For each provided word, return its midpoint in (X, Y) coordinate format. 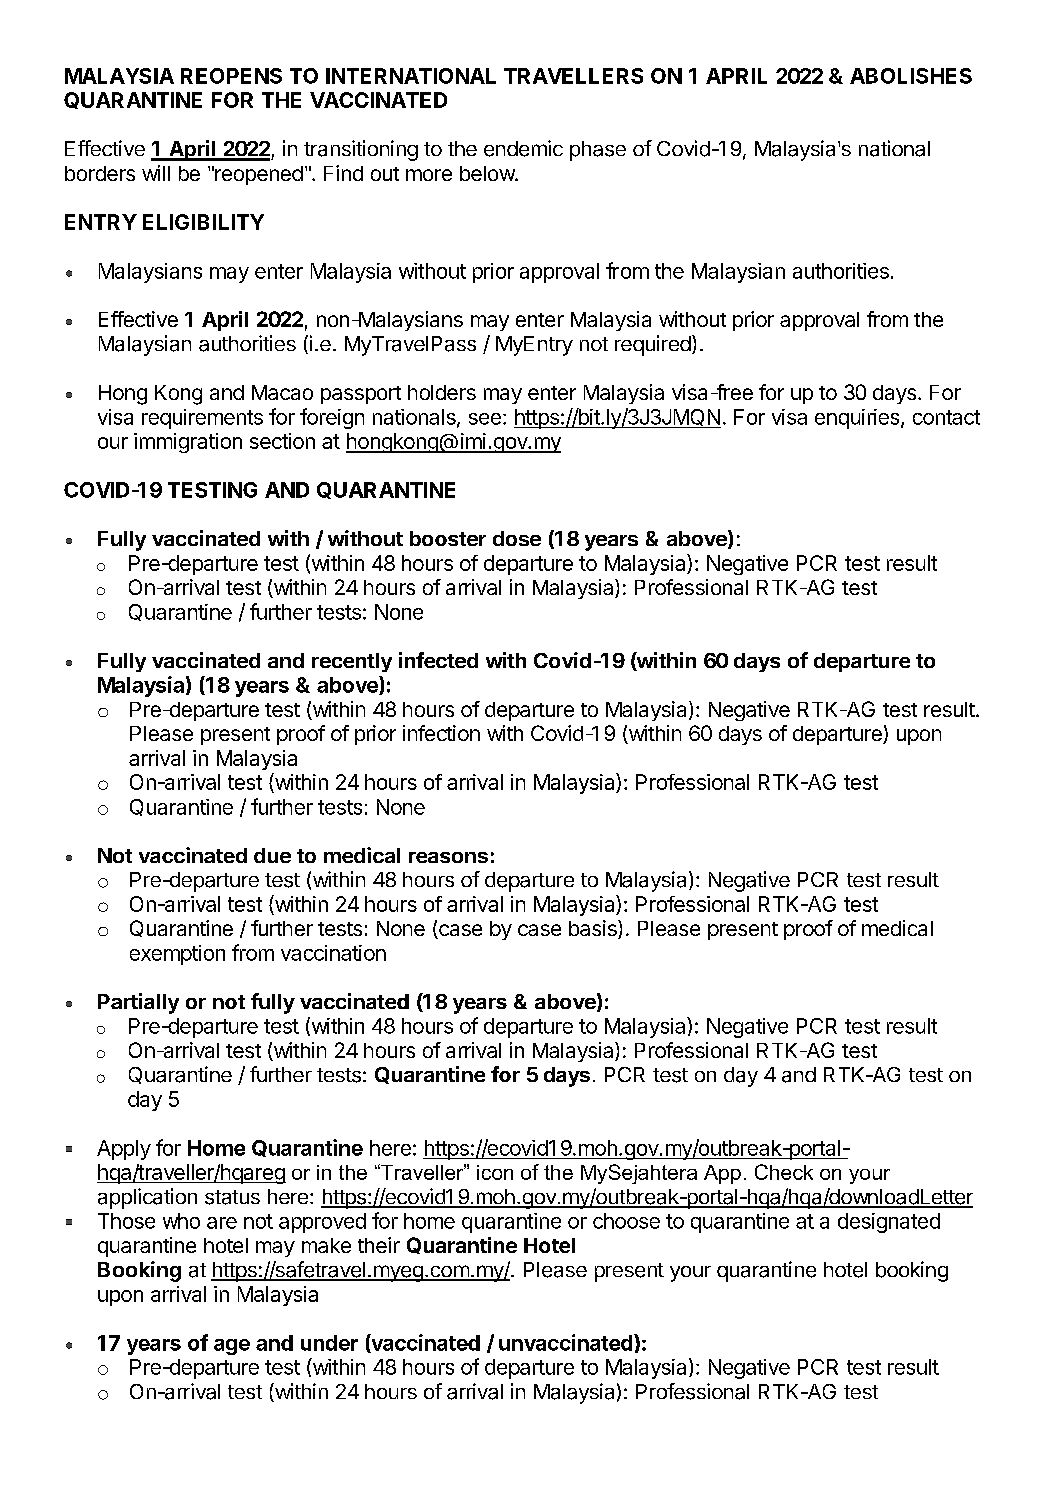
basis (594, 929)
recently (352, 662)
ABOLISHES (911, 76)
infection (441, 733)
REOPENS (231, 76)
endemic (523, 148)
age (232, 1347)
